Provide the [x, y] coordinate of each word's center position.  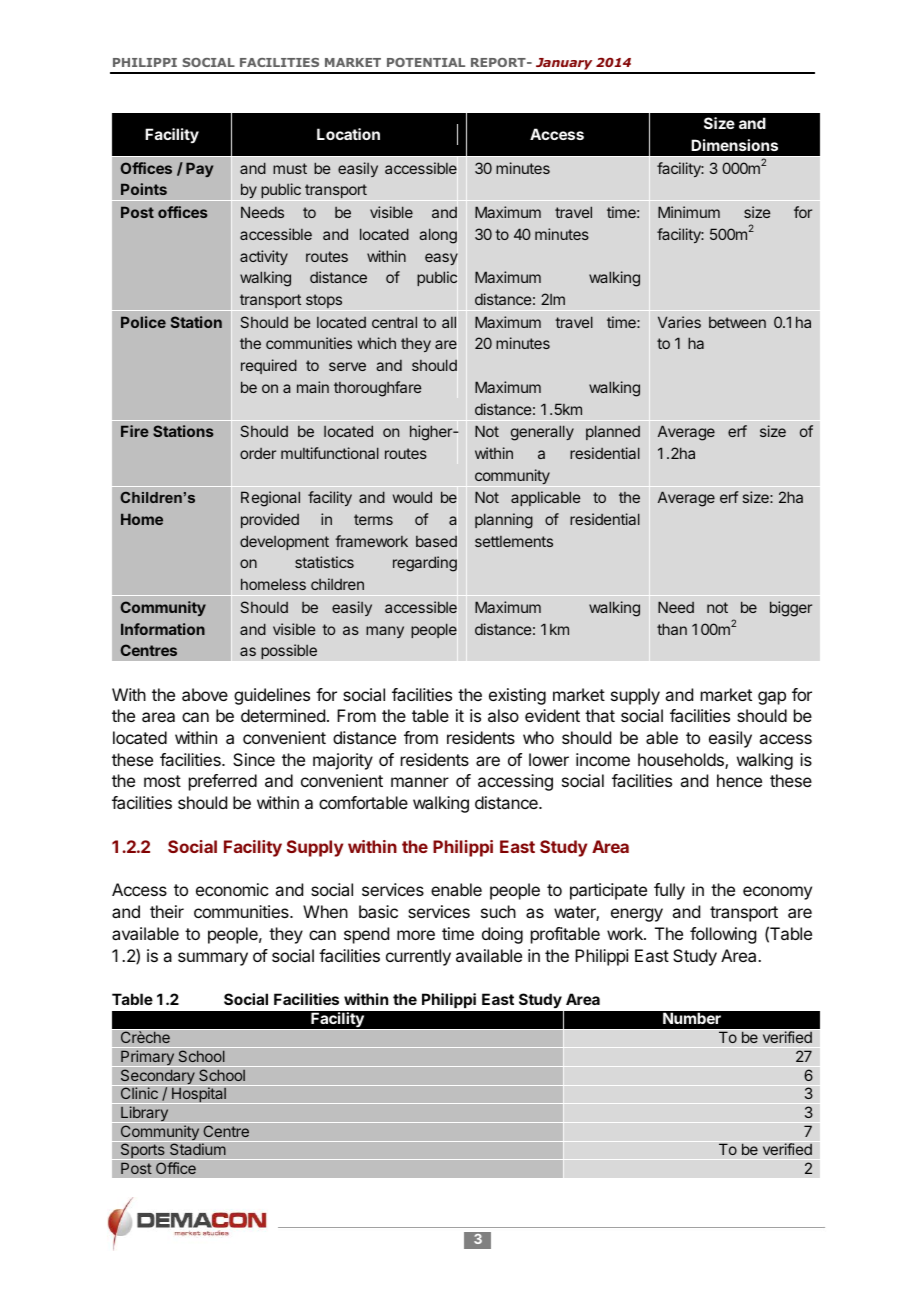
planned [613, 432]
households [682, 761]
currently [418, 957]
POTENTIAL [426, 62]
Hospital [199, 1095]
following [723, 935]
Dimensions [734, 145]
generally [542, 433]
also [503, 715]
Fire [135, 431]
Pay [199, 170]
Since [254, 759]
